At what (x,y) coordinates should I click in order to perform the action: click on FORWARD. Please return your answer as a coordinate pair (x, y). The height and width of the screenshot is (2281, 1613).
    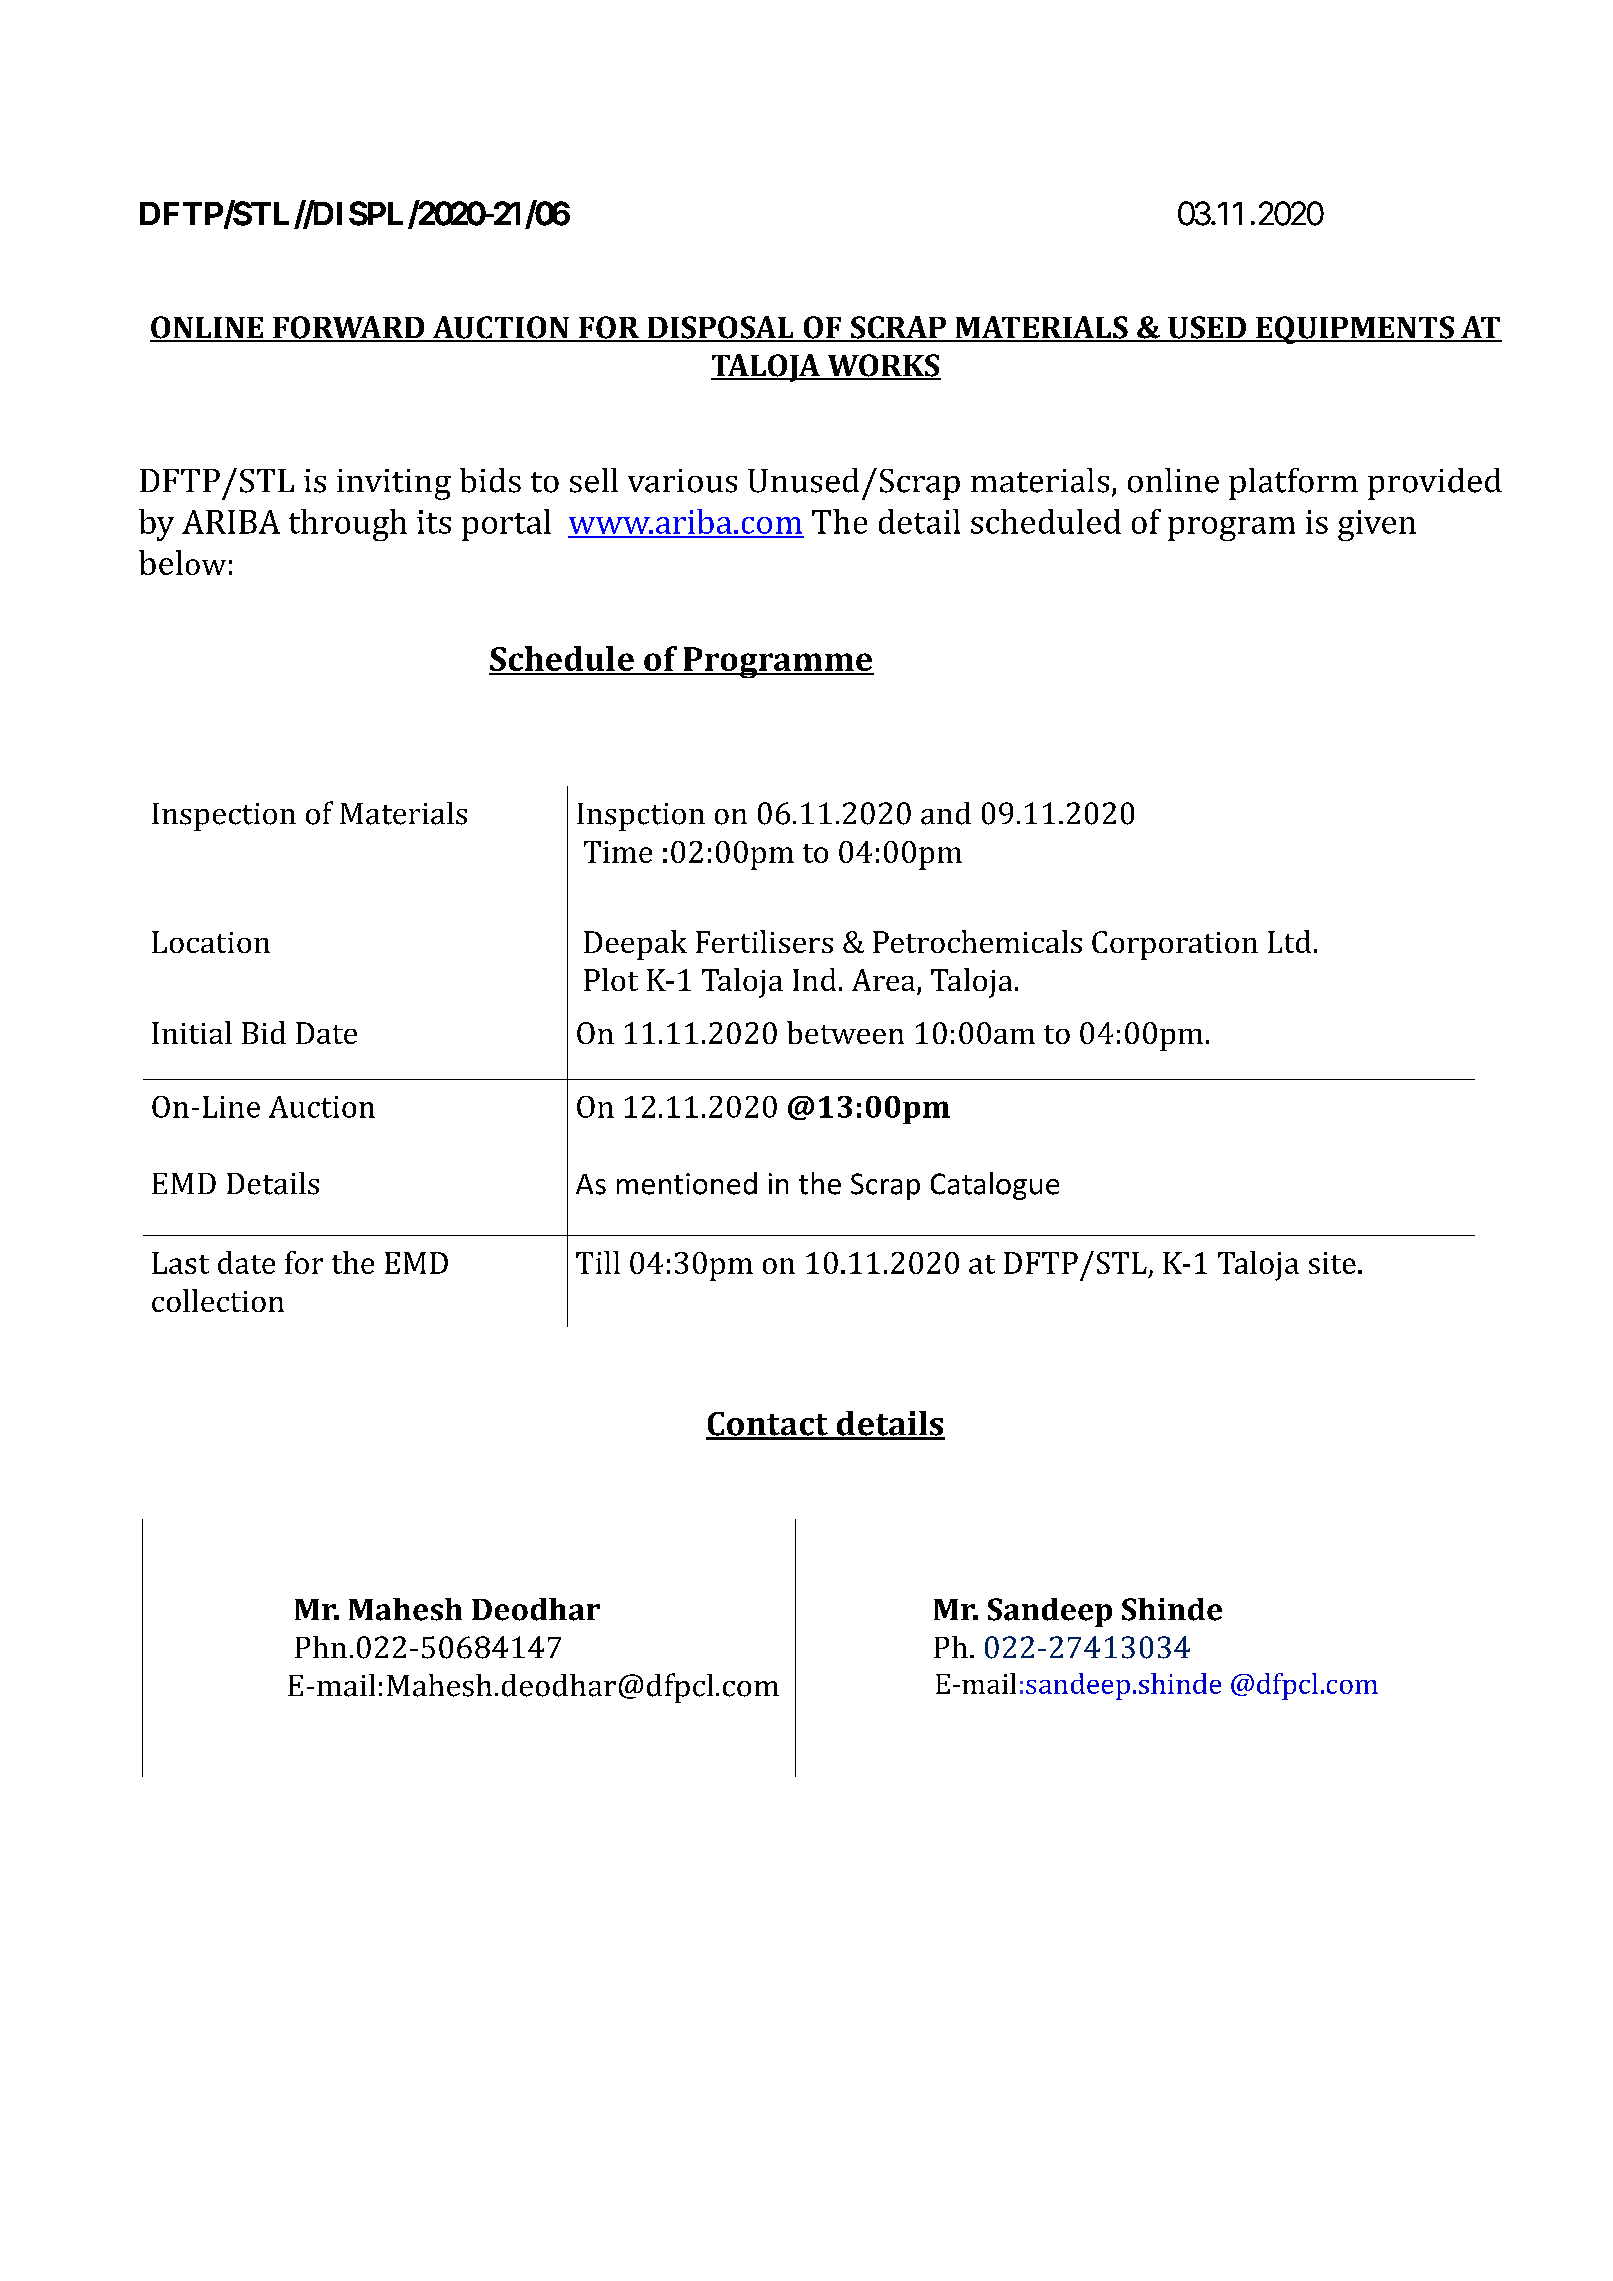
    Looking at the image, I should click on (349, 328).
